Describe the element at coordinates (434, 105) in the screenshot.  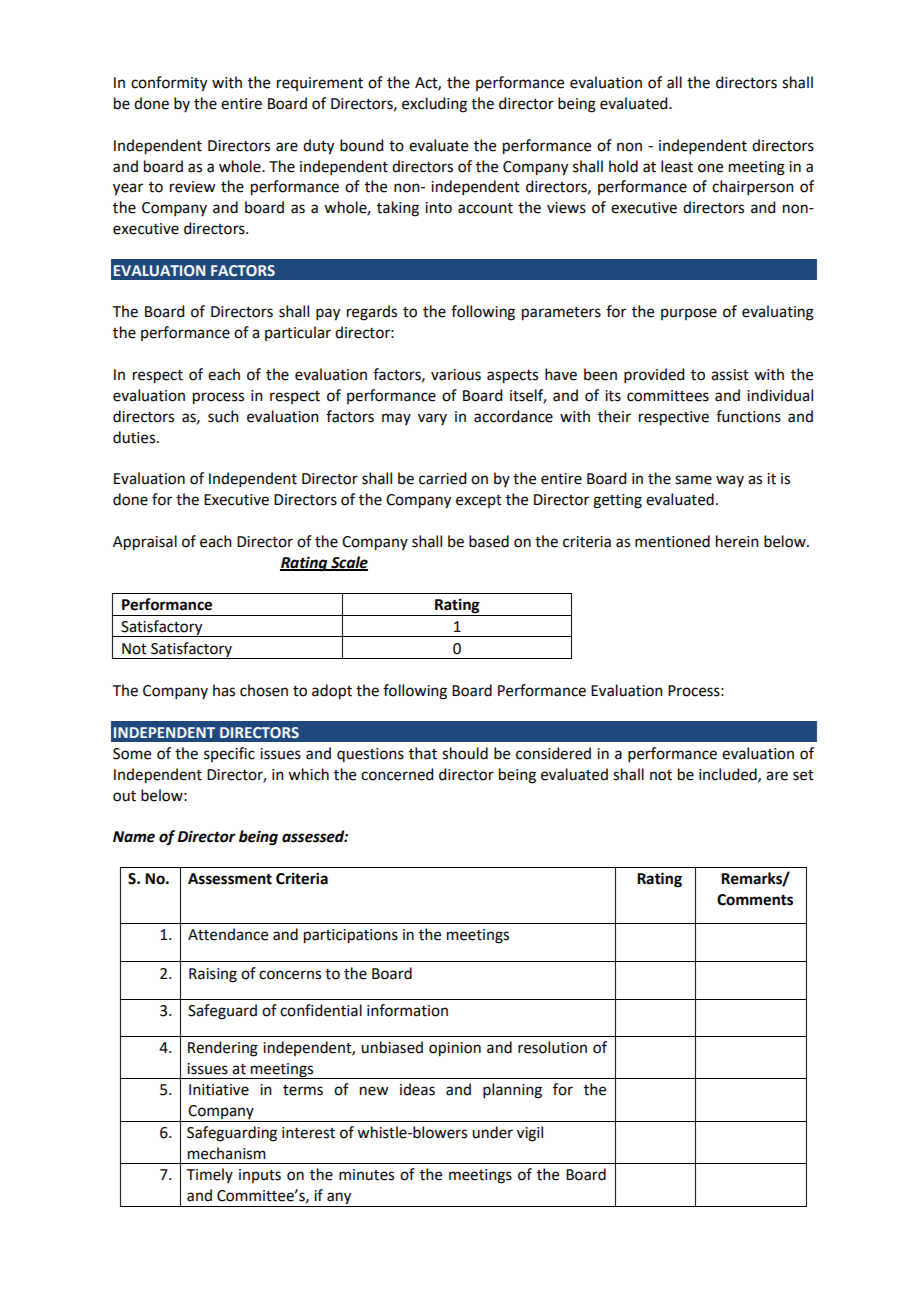
I see `excluding` at that location.
